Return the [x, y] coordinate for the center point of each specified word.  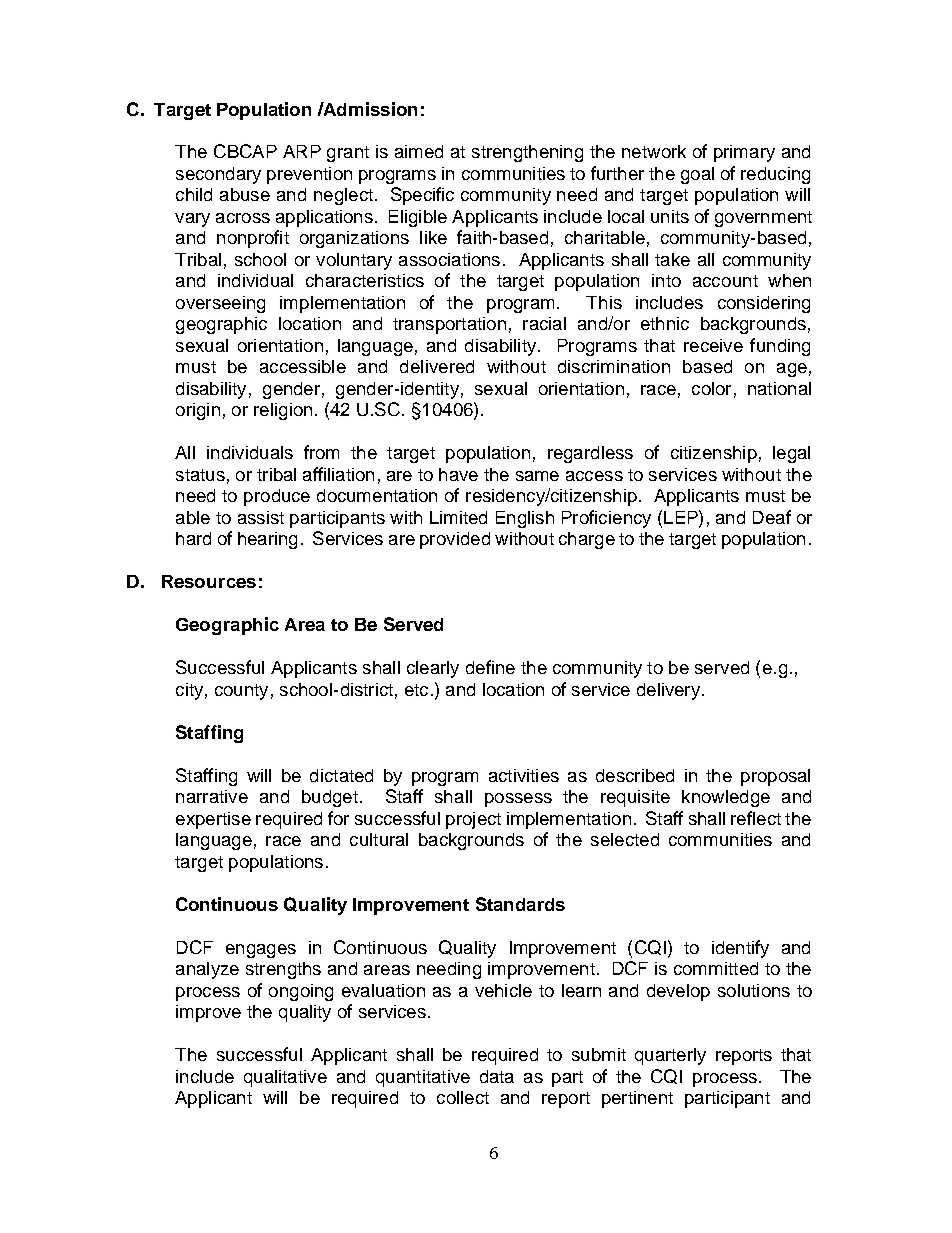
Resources [209, 581]
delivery [668, 691]
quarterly [670, 1056]
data [497, 1076]
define [490, 667]
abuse [245, 194]
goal [697, 175]
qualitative [285, 1078]
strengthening [527, 153]
